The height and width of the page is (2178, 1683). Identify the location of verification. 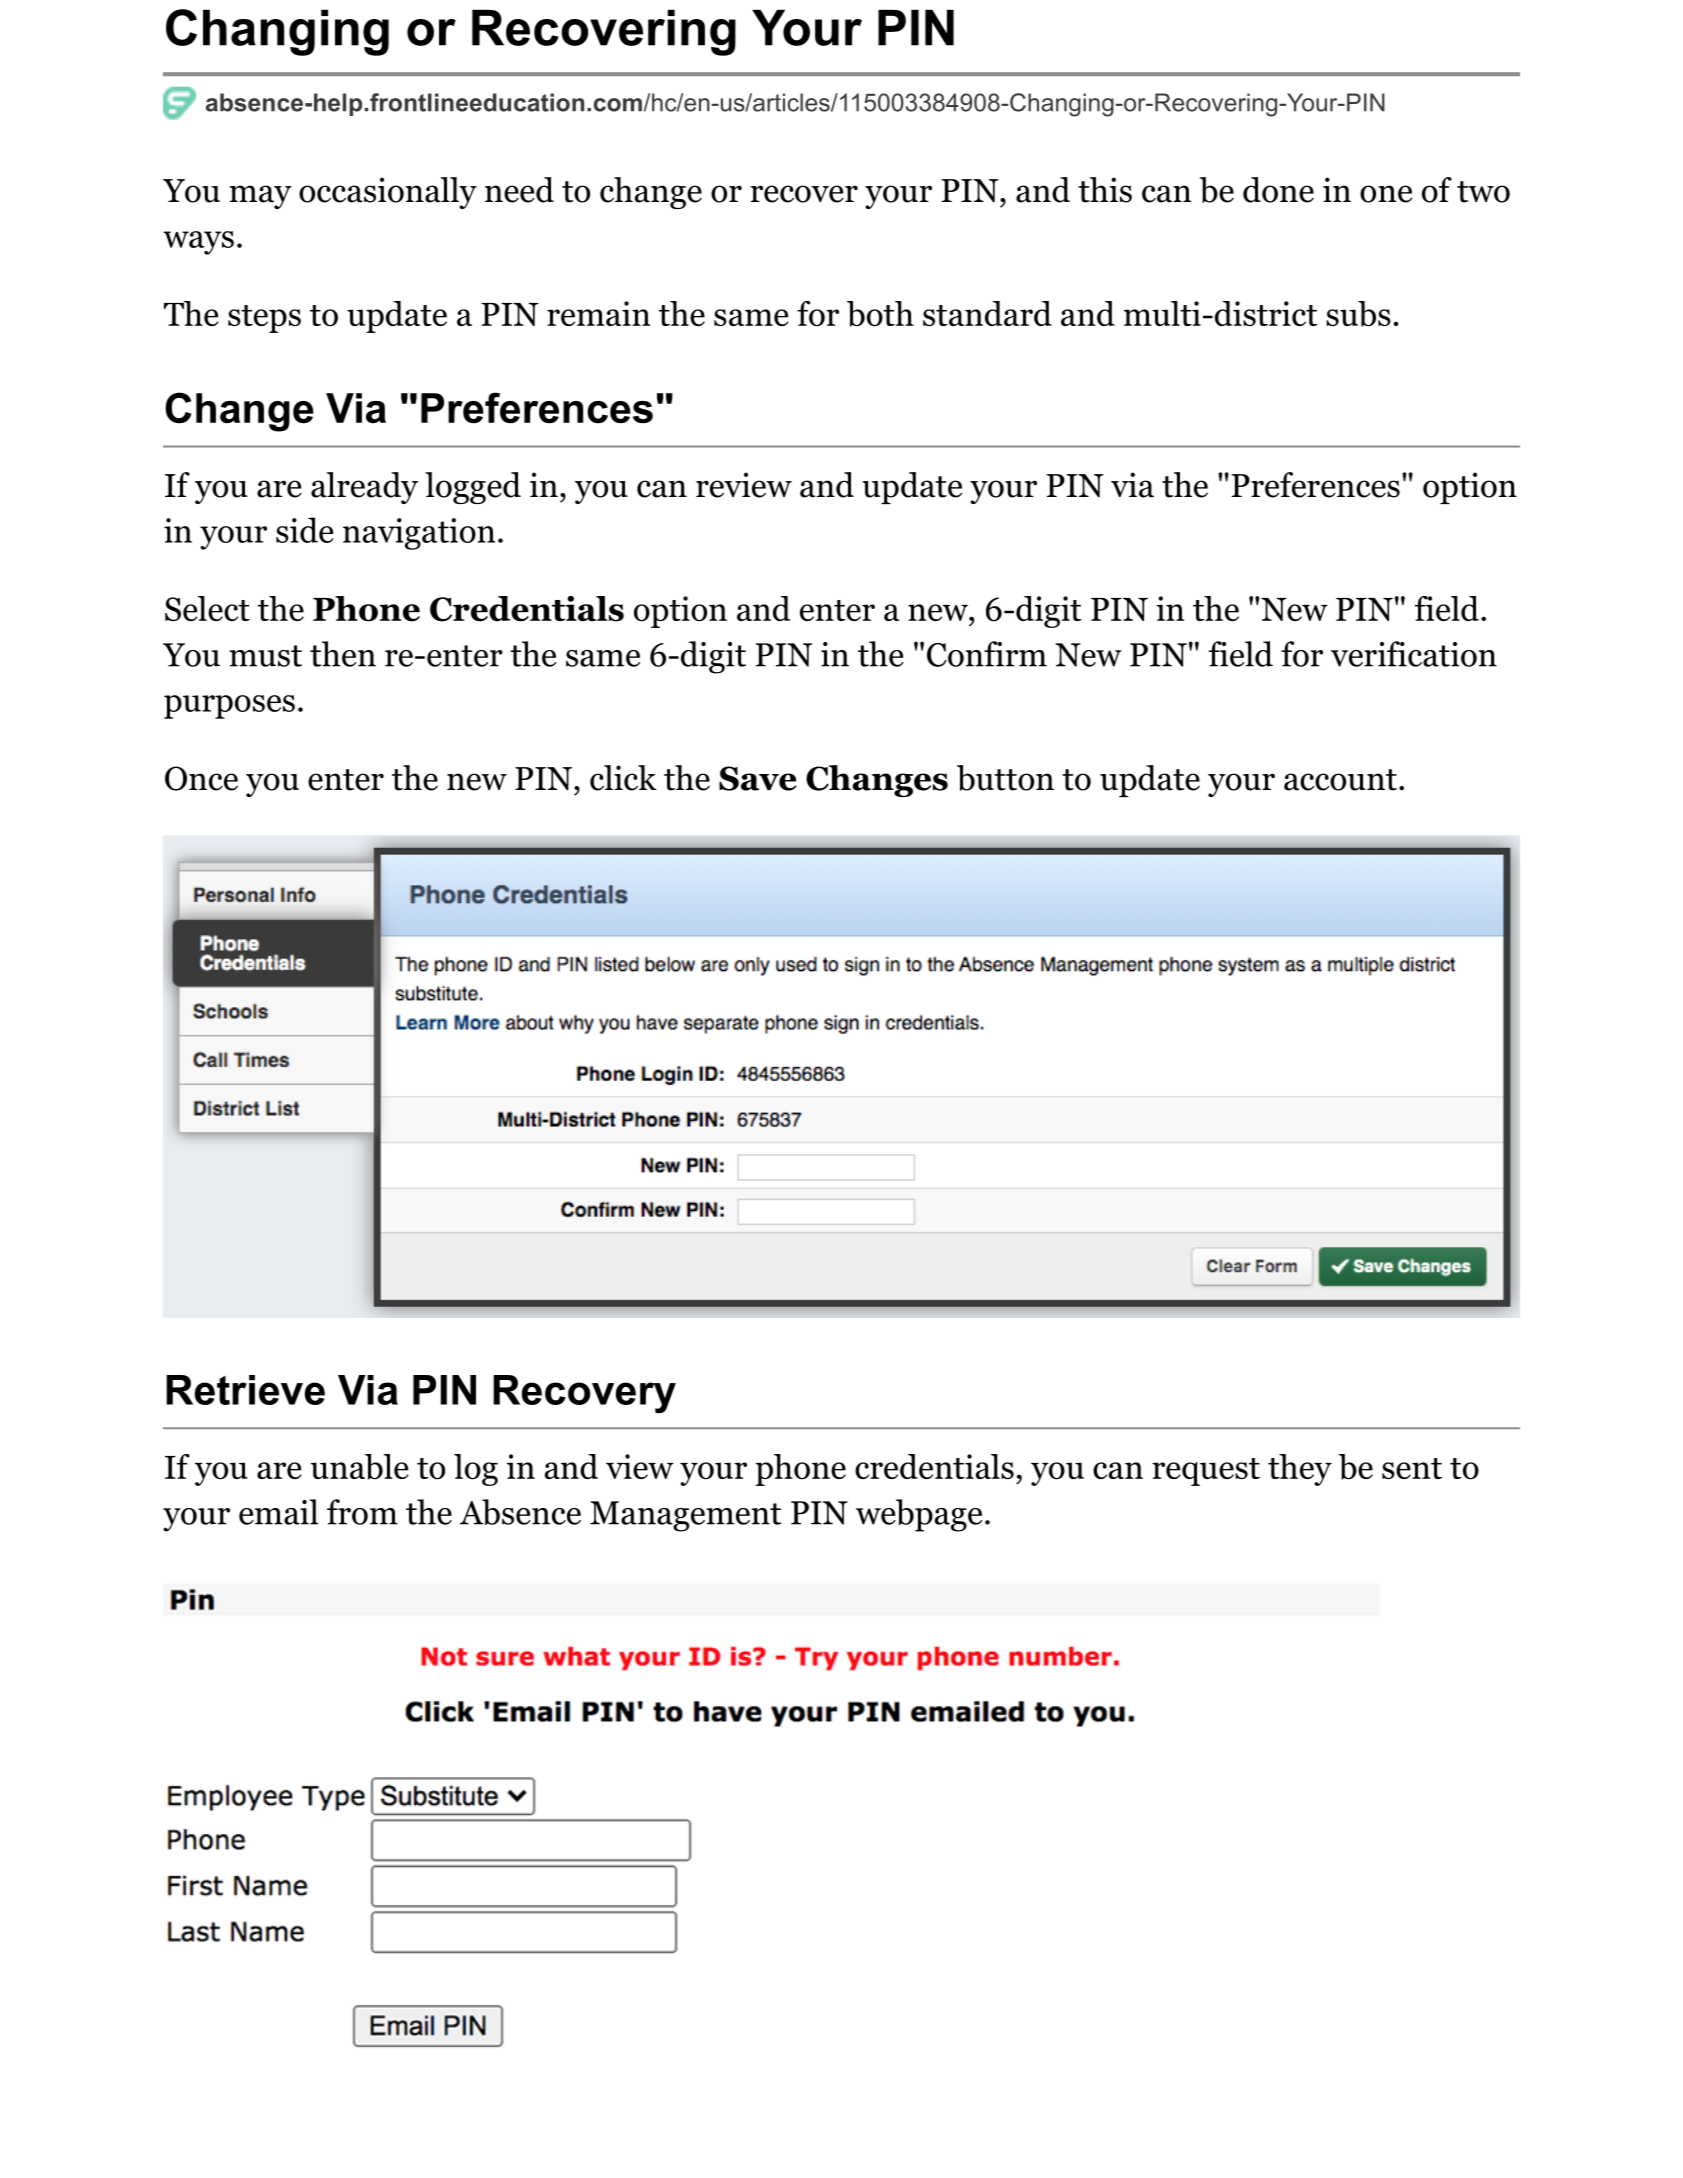
(1414, 654).
